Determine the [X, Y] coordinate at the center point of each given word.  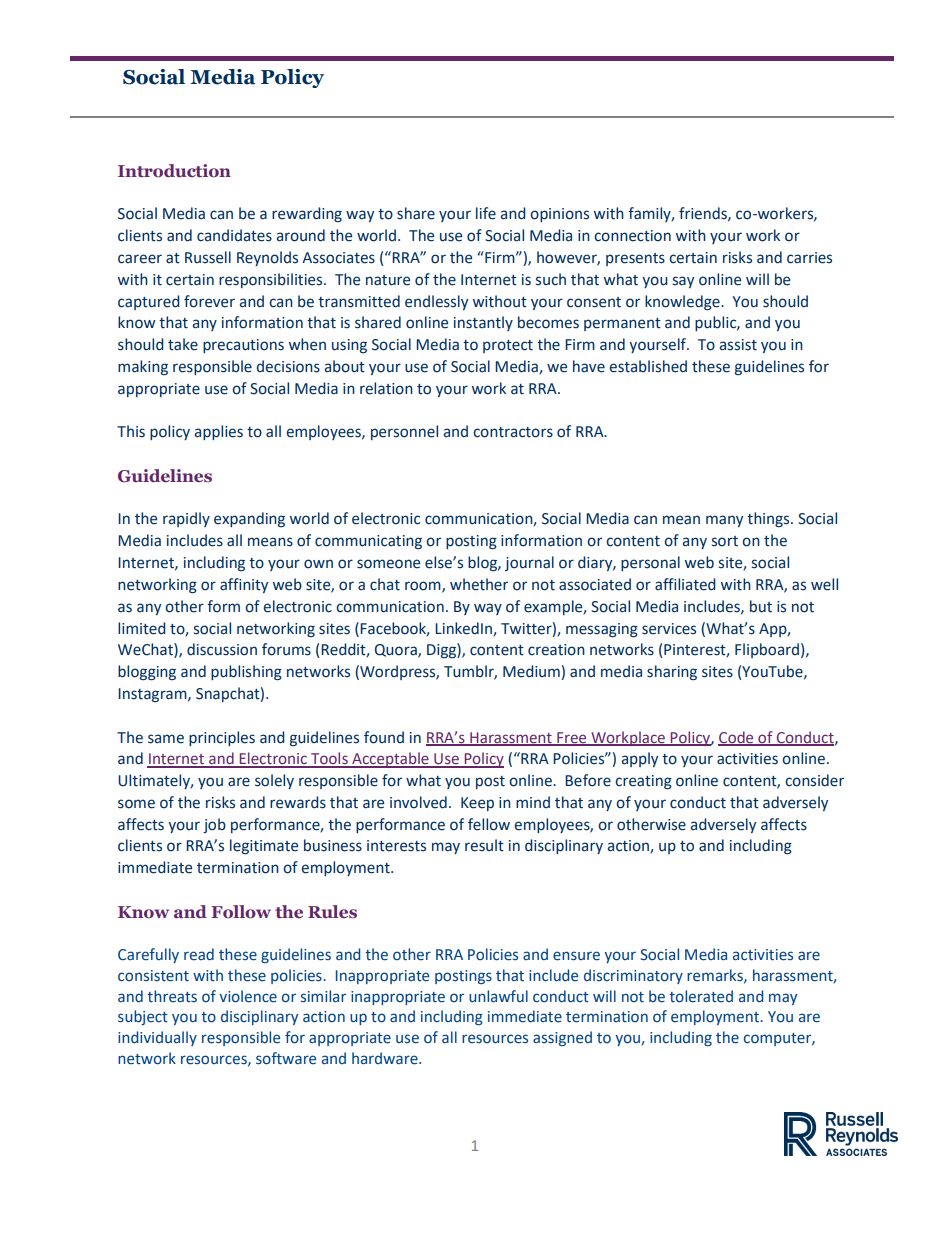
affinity [244, 585]
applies [218, 432]
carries [809, 258]
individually [157, 1038]
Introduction [174, 171]
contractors [513, 432]
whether [479, 584]
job [214, 825]
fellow [489, 824]
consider [814, 780]
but [761, 606]
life [486, 213]
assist [738, 345]
